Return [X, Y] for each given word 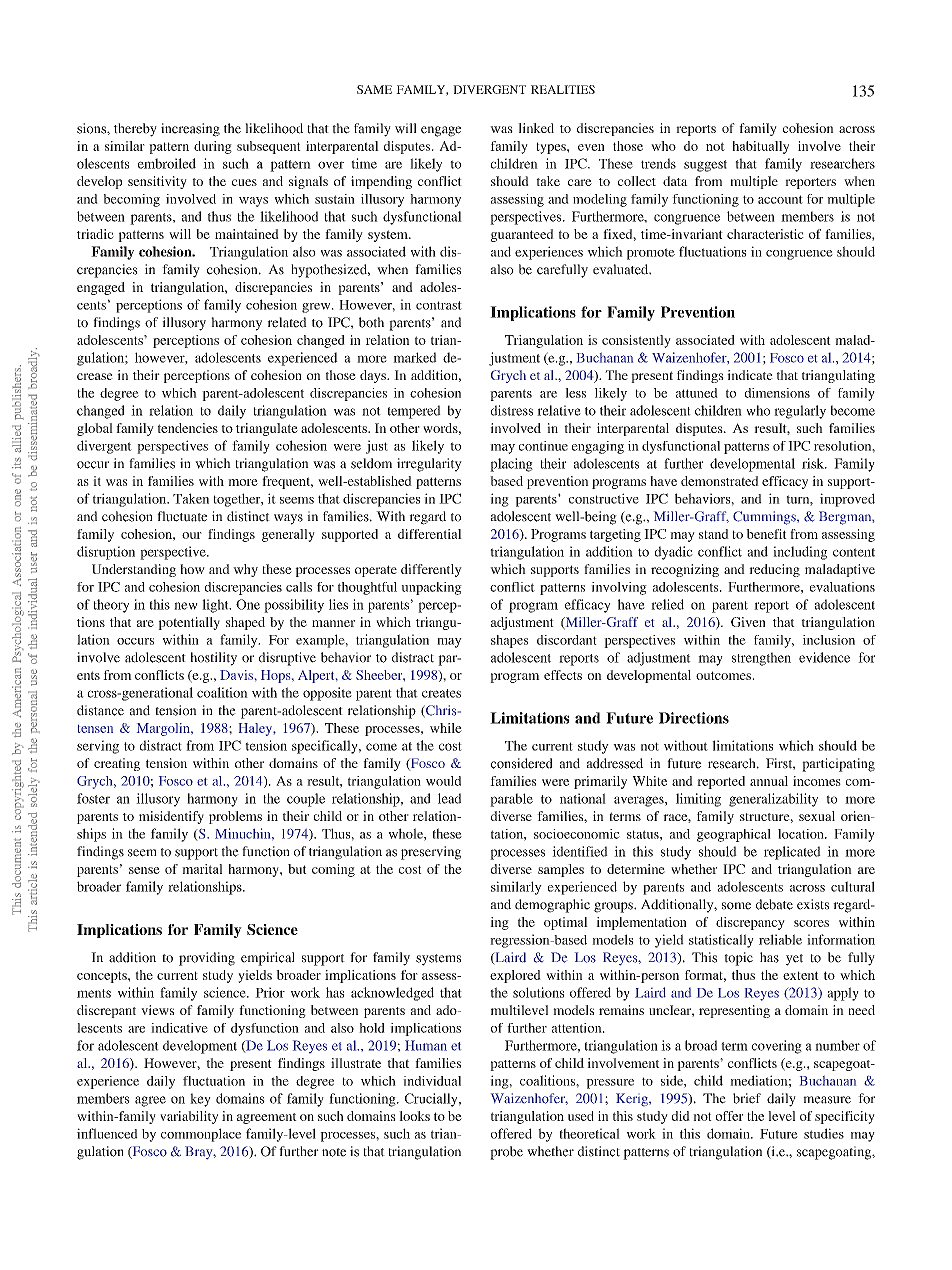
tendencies [187, 428]
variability [189, 1117]
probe [506, 1153]
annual [769, 781]
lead [449, 798]
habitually [760, 147]
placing [511, 465]
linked [536, 128]
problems [235, 817]
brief [747, 1098]
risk [814, 463]
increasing [190, 130]
